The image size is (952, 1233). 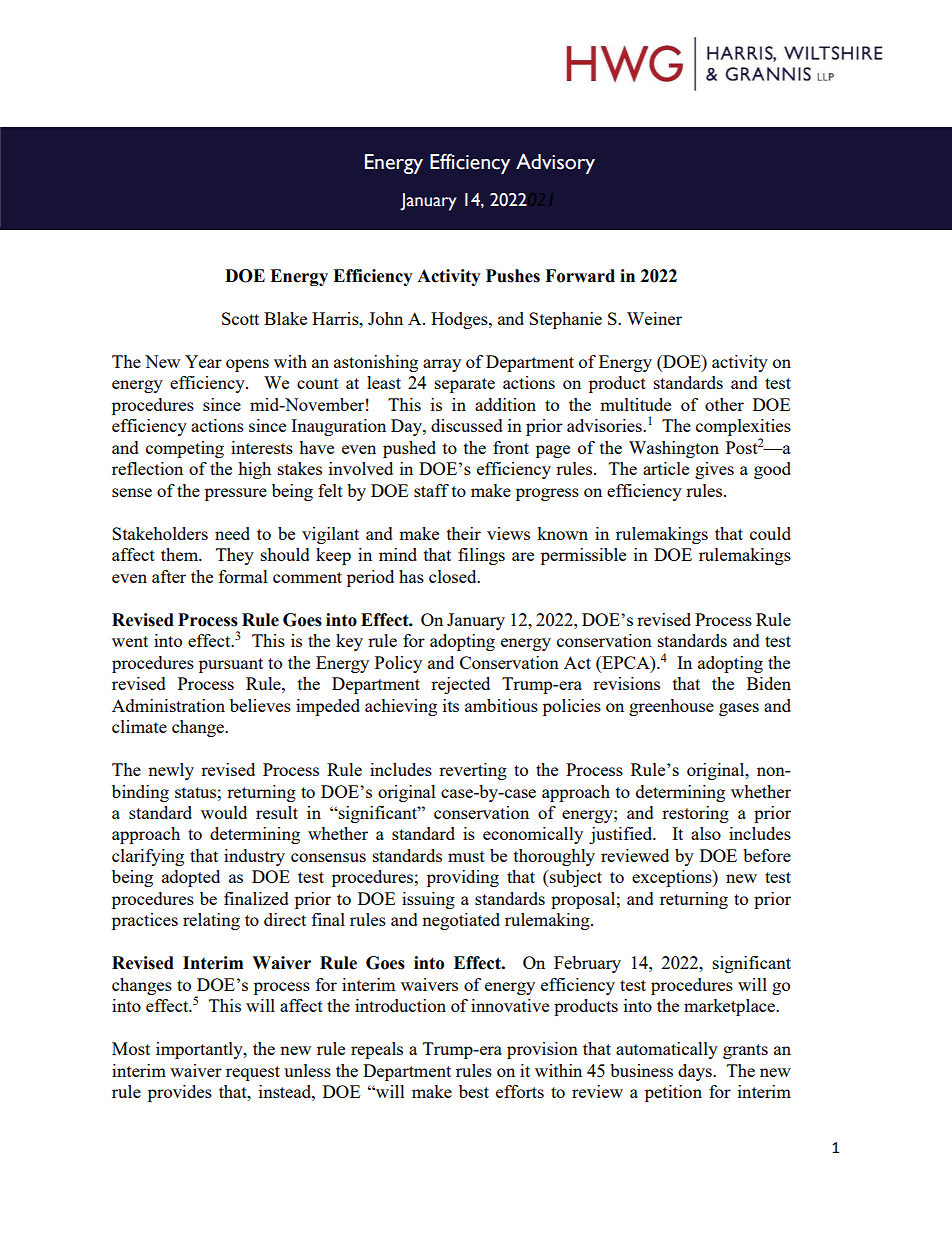 I want to click on Year, so click(x=203, y=361).
